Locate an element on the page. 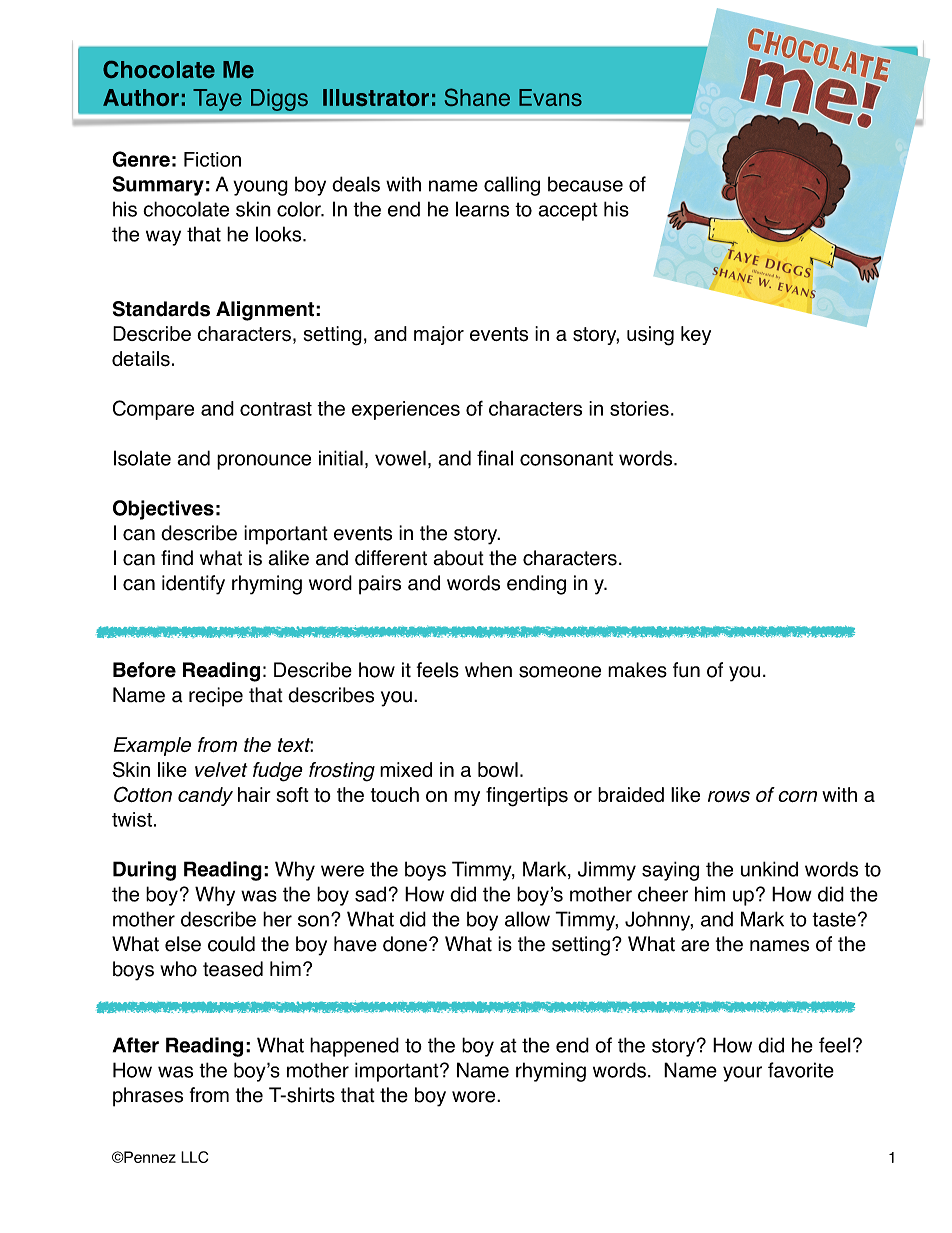 The width and height of the page is (952, 1233). hair is located at coordinates (254, 794).
